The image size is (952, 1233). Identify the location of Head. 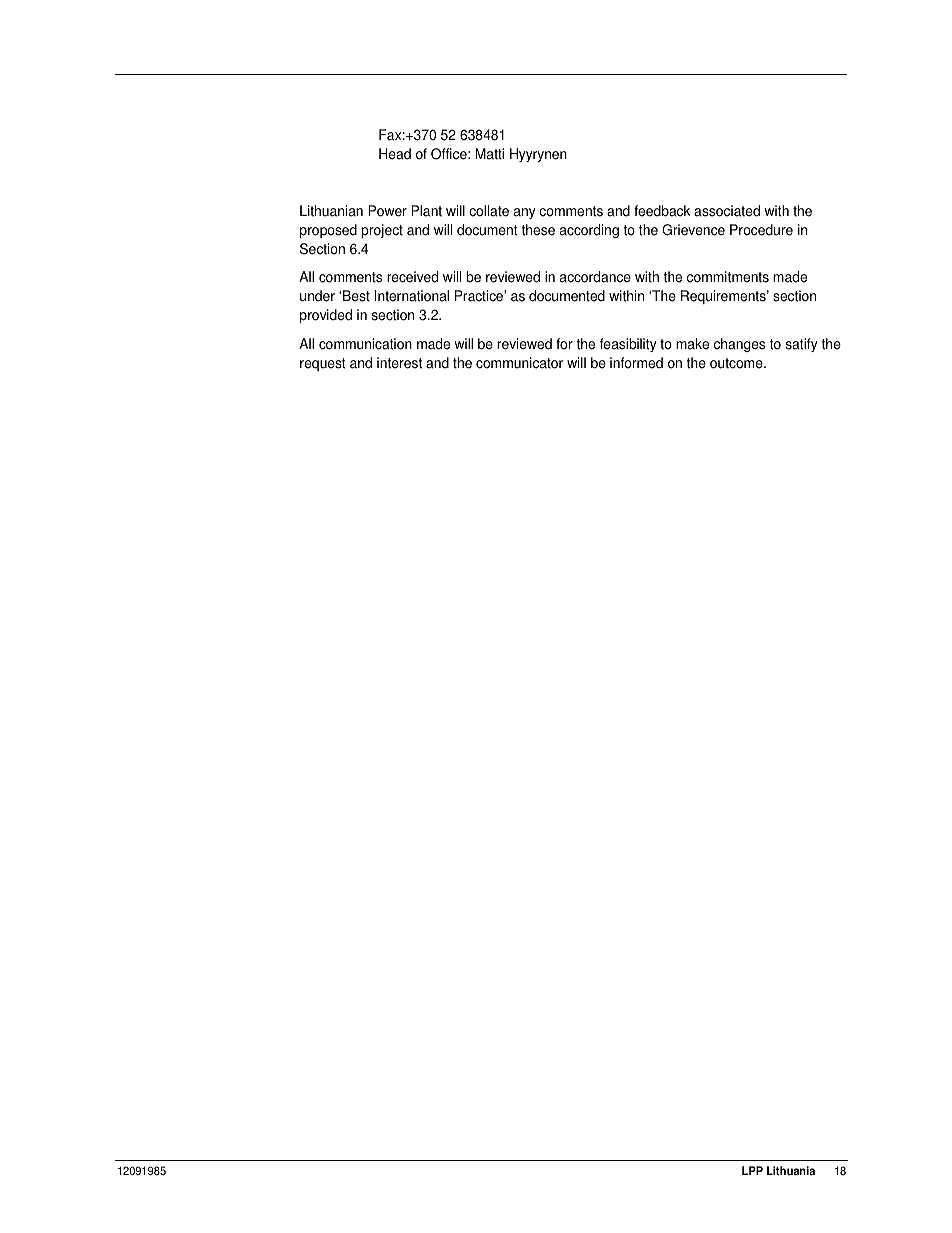
(395, 154).
